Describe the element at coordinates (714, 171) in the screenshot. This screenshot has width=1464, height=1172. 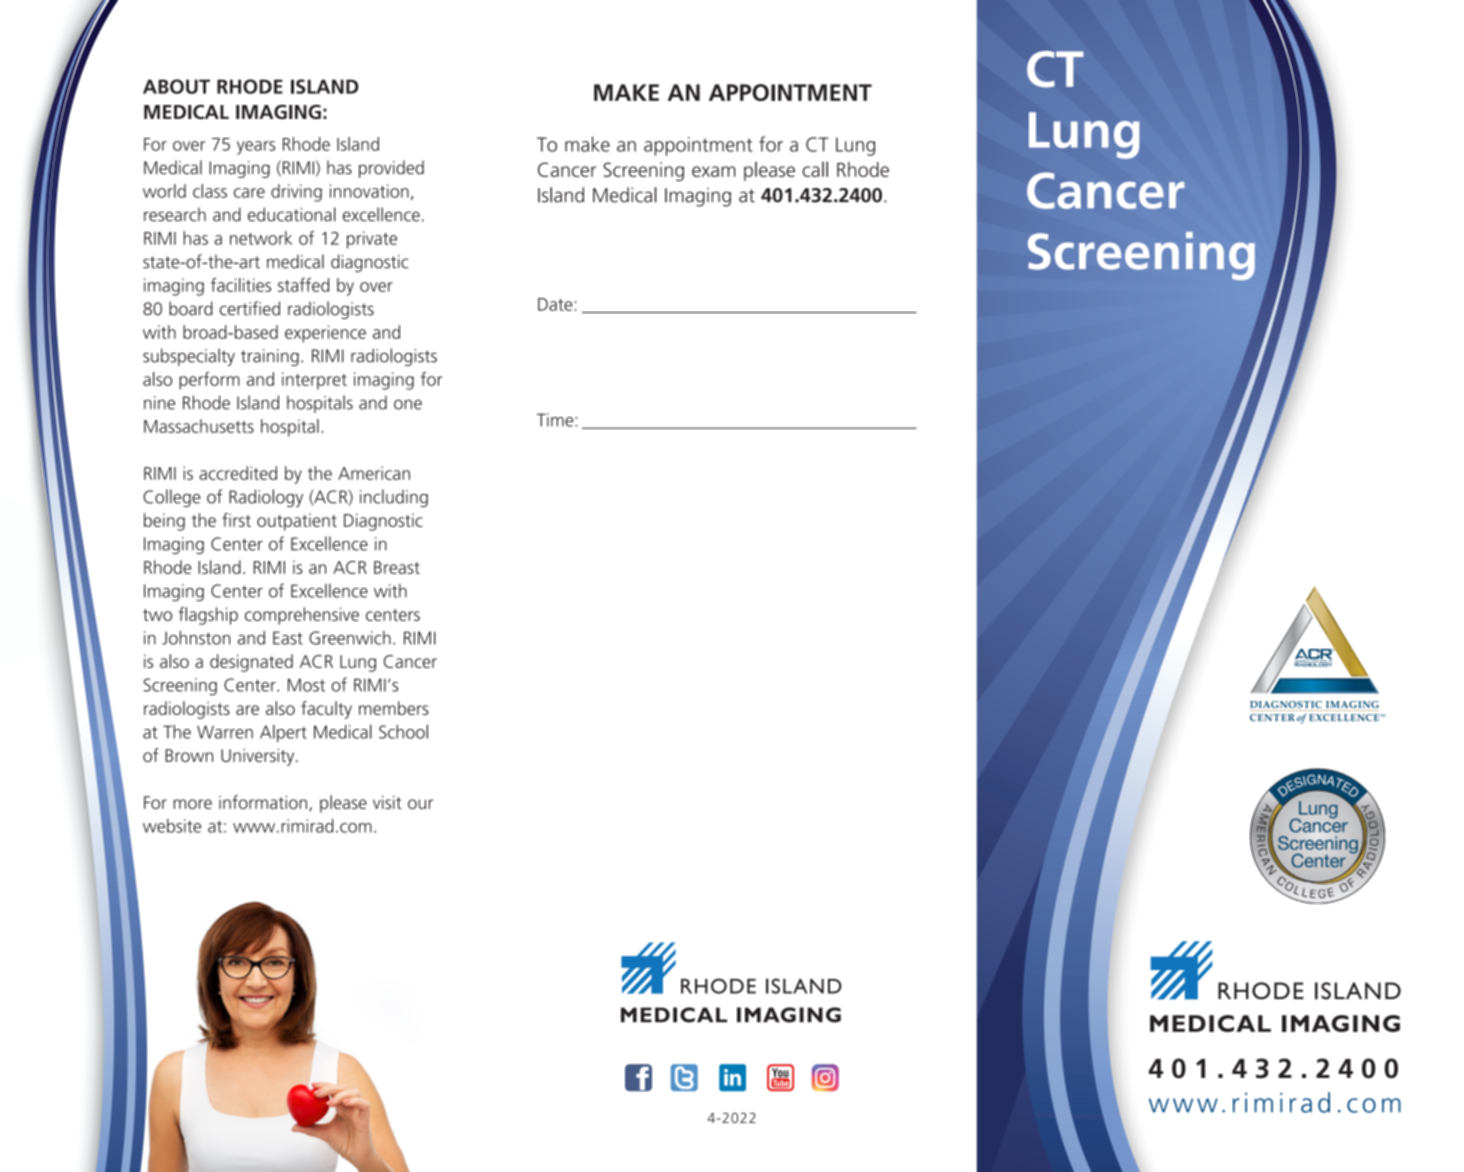
I see `exam` at that location.
